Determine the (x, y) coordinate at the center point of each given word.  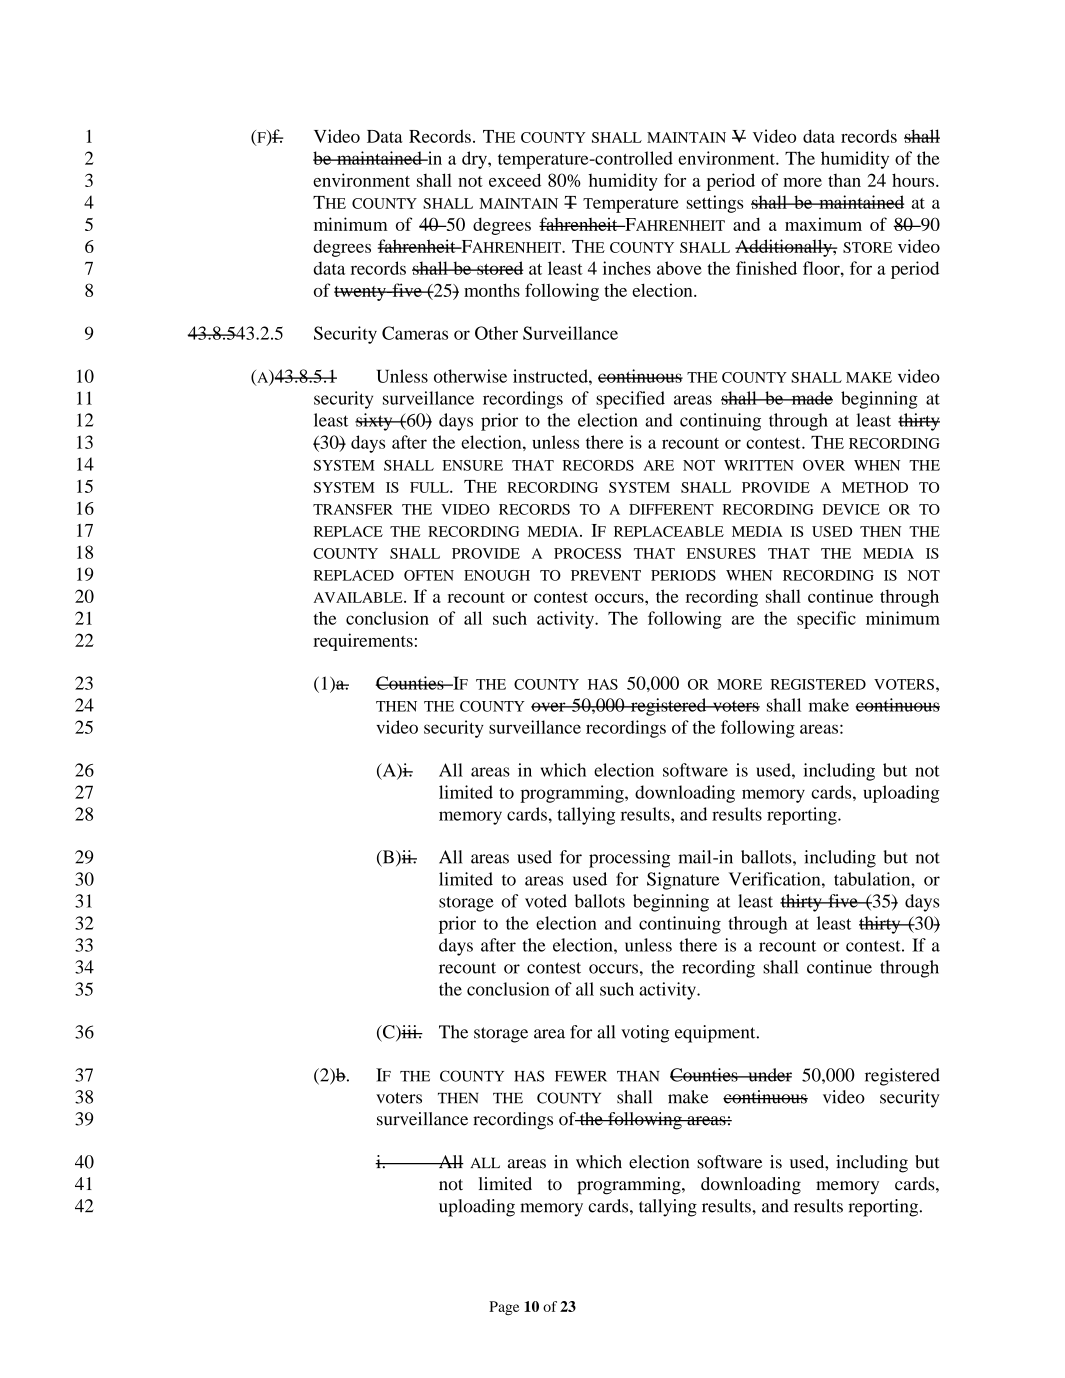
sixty (375, 422)
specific (826, 620)
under (769, 1075)
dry (475, 160)
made (811, 398)
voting (645, 1034)
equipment (716, 1034)
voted (546, 901)
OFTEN (429, 575)
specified (630, 400)
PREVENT (606, 575)
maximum (823, 224)
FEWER (581, 1076)
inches (627, 268)
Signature (683, 881)
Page (504, 1308)
